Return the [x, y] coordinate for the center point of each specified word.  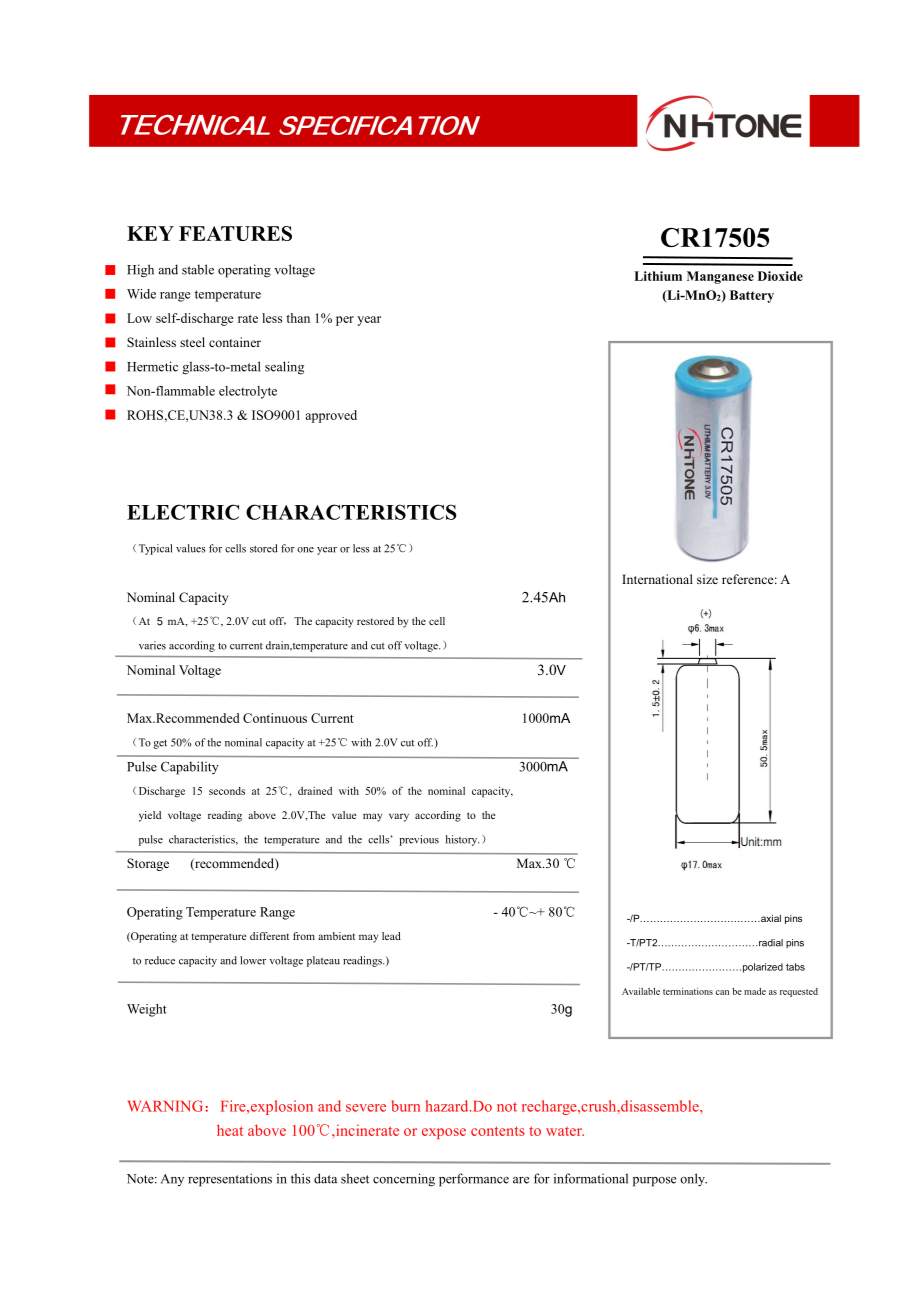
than [298, 318]
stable [198, 269]
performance [474, 1180]
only [693, 1180]
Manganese [720, 277]
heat [230, 1130]
